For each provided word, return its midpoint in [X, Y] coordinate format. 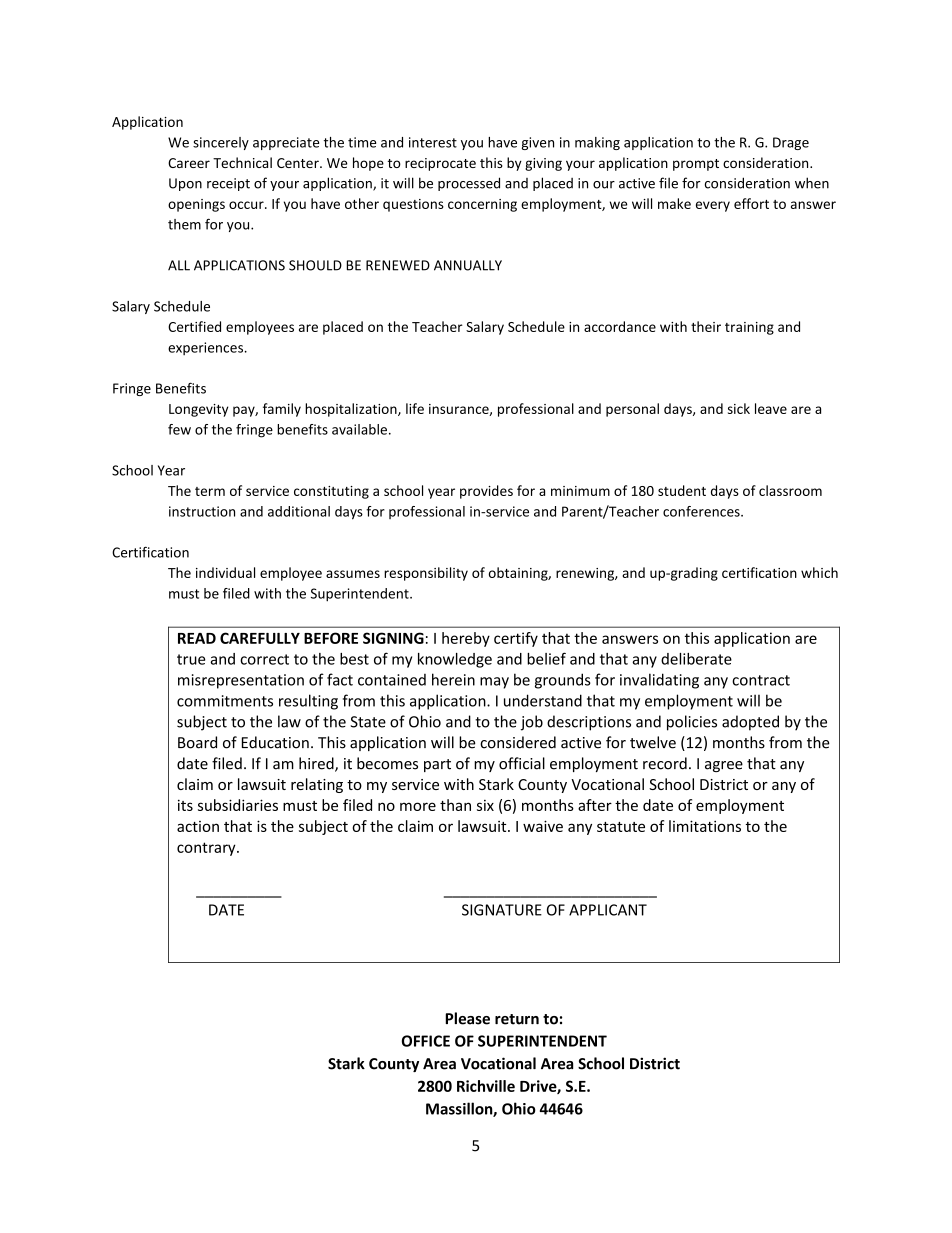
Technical [242, 162]
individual [225, 572]
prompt [696, 165]
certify [516, 639]
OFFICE [426, 1041]
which [819, 572]
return [517, 1019]
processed [469, 184]
